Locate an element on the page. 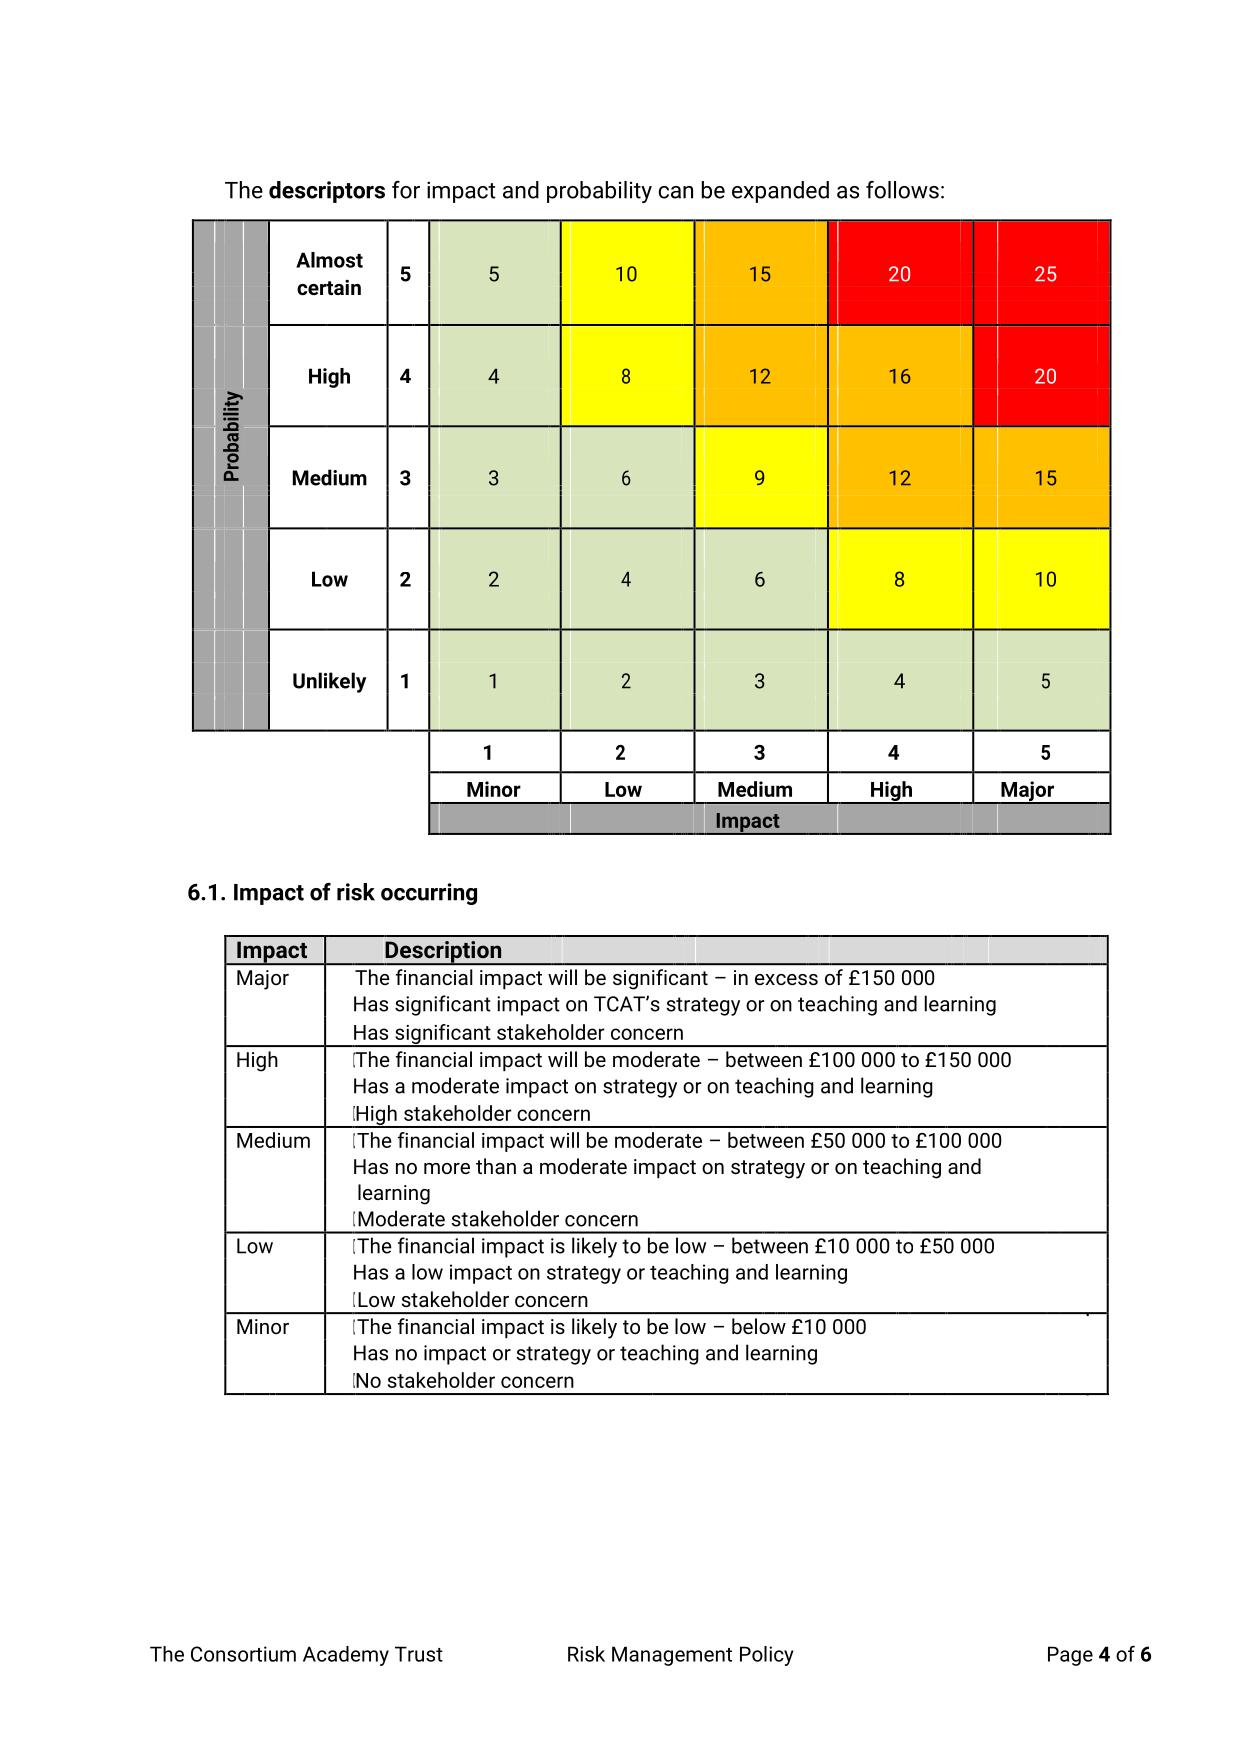 The width and height of the image is (1237, 1751). Description is located at coordinates (443, 953).
